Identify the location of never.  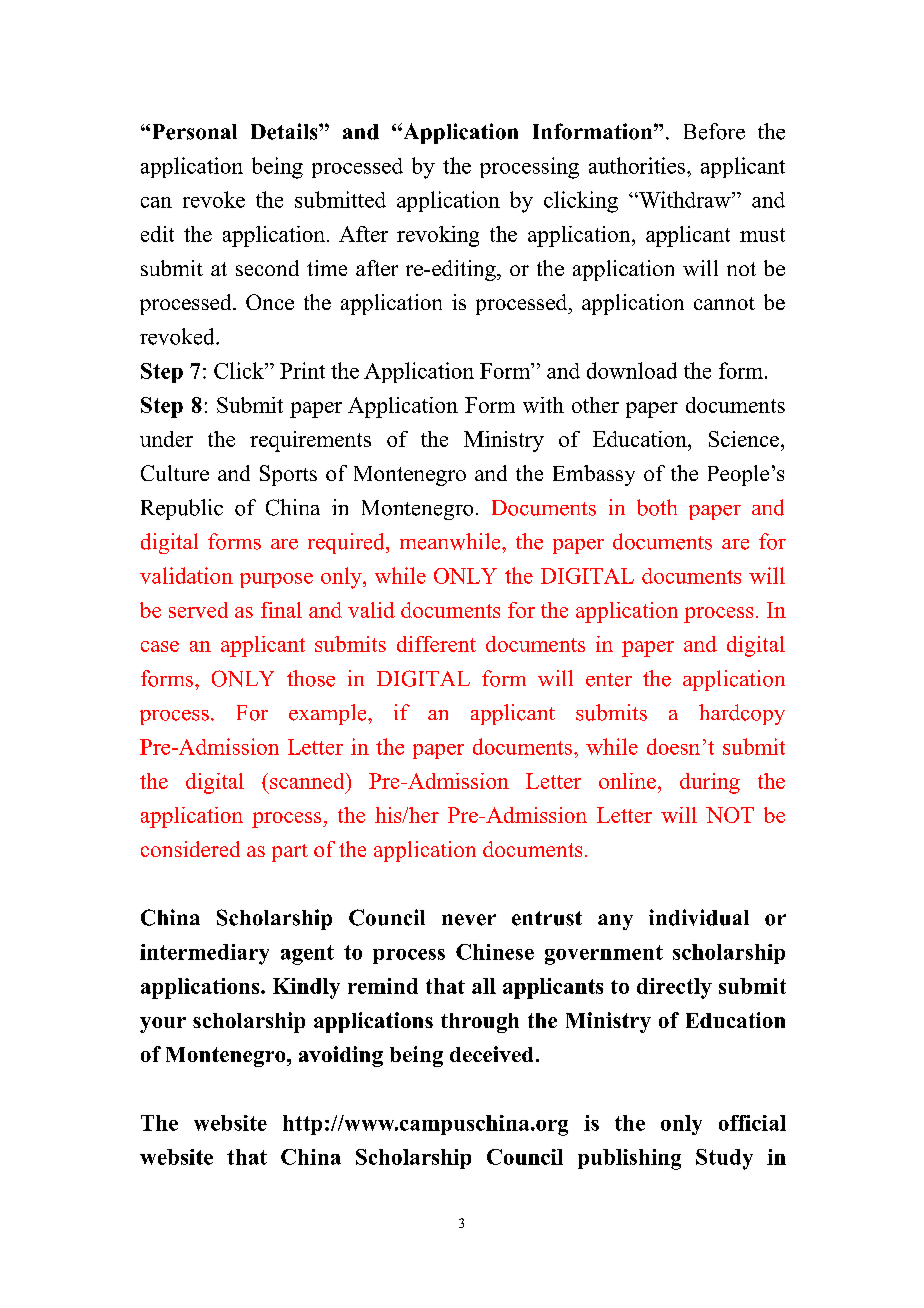
(469, 920).
